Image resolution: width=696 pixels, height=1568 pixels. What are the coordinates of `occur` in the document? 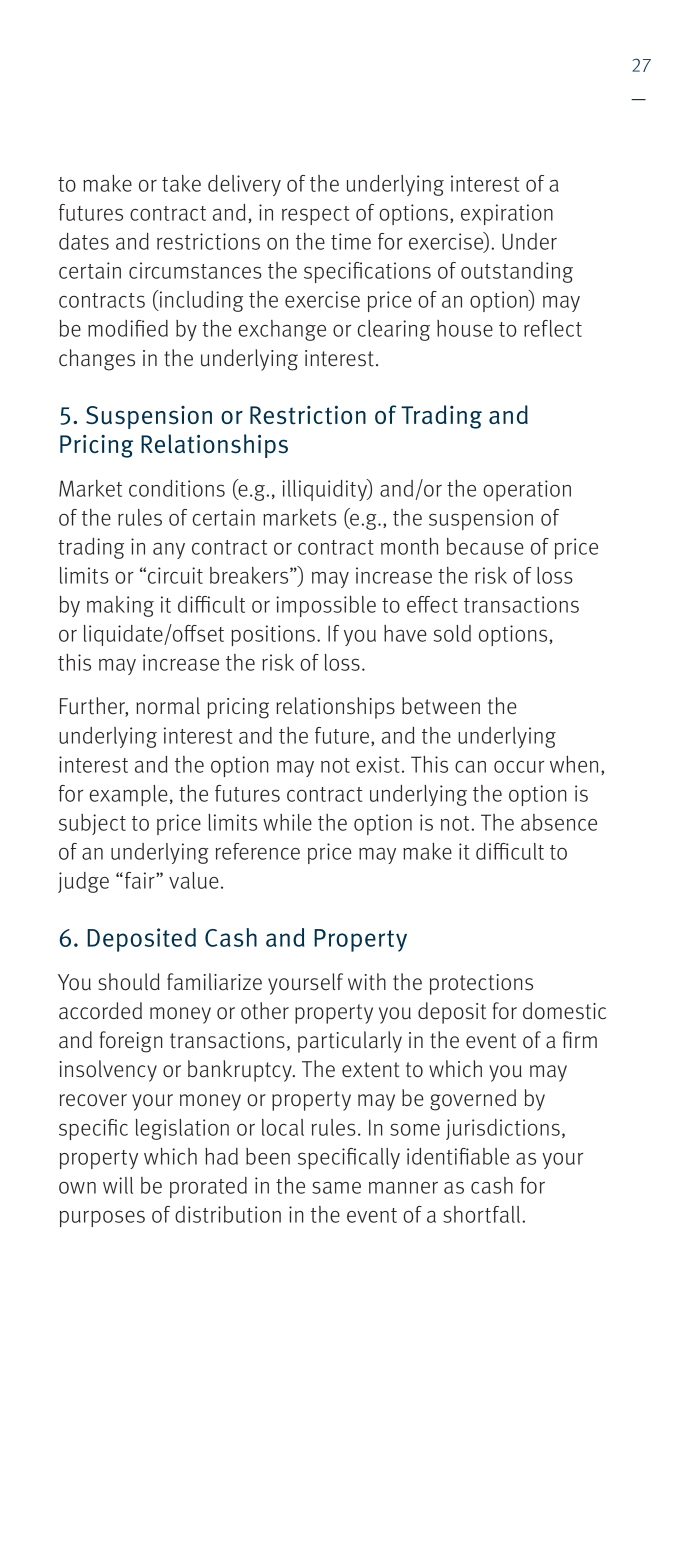 It's located at (519, 767).
